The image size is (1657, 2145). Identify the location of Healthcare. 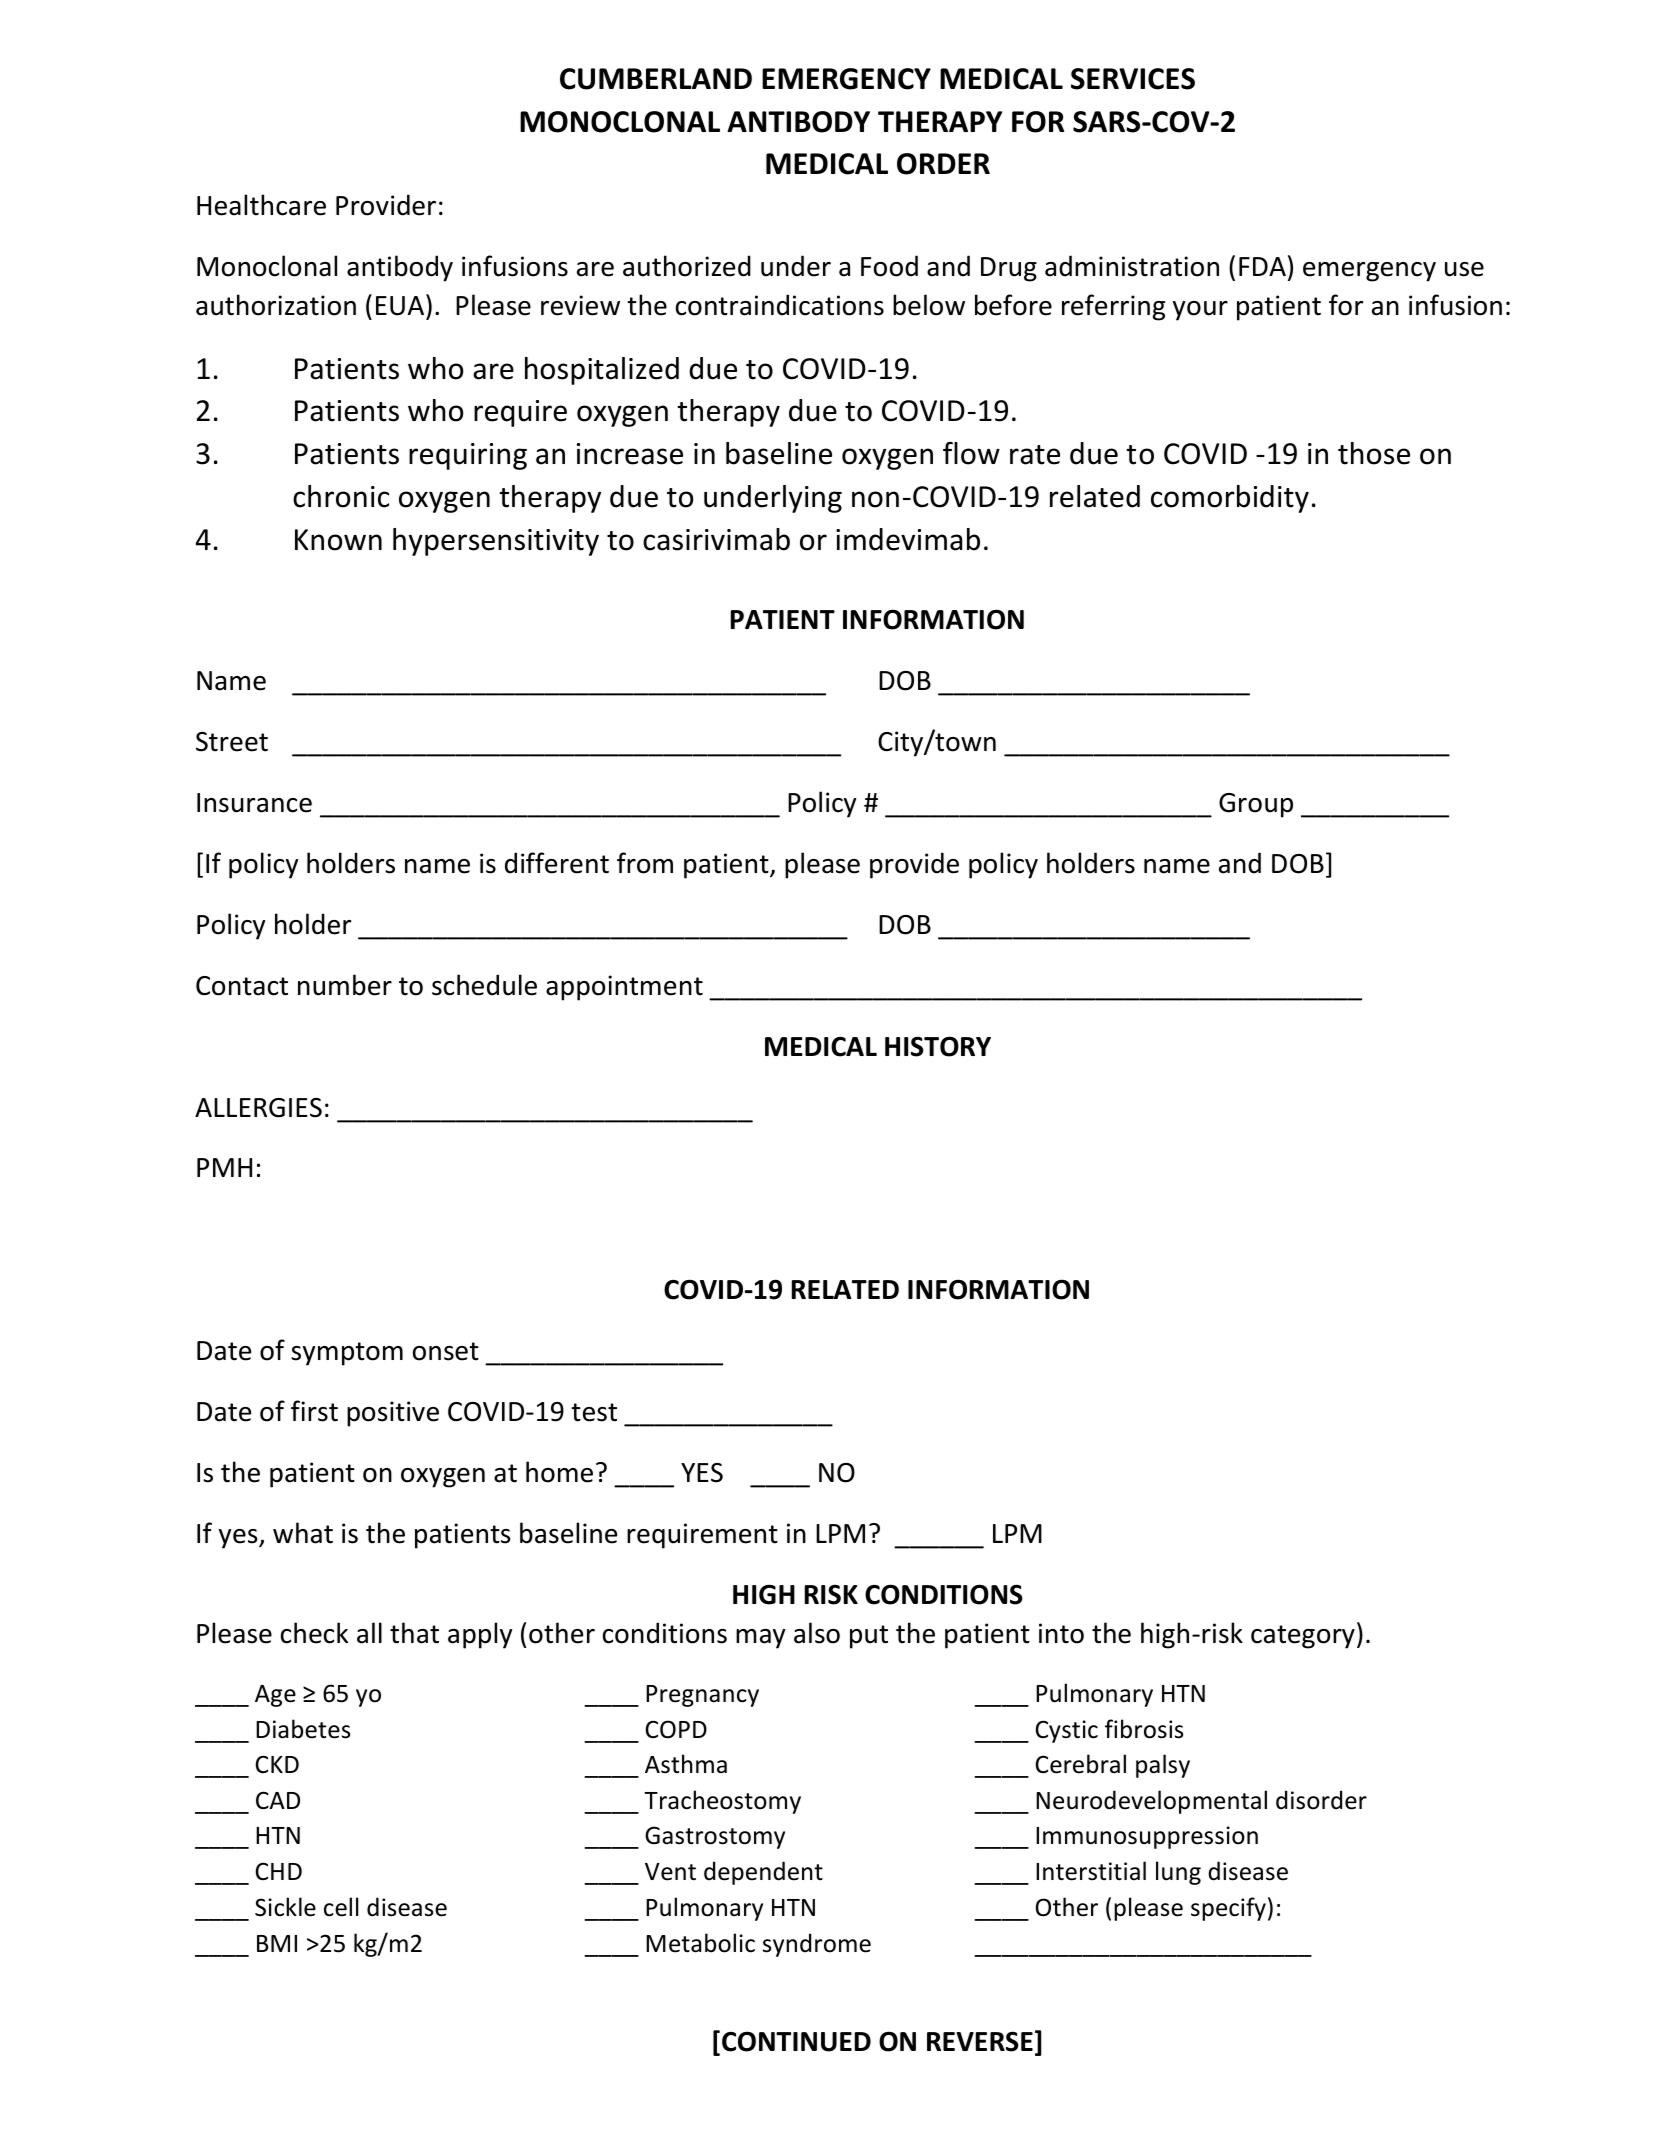
(261, 205).
